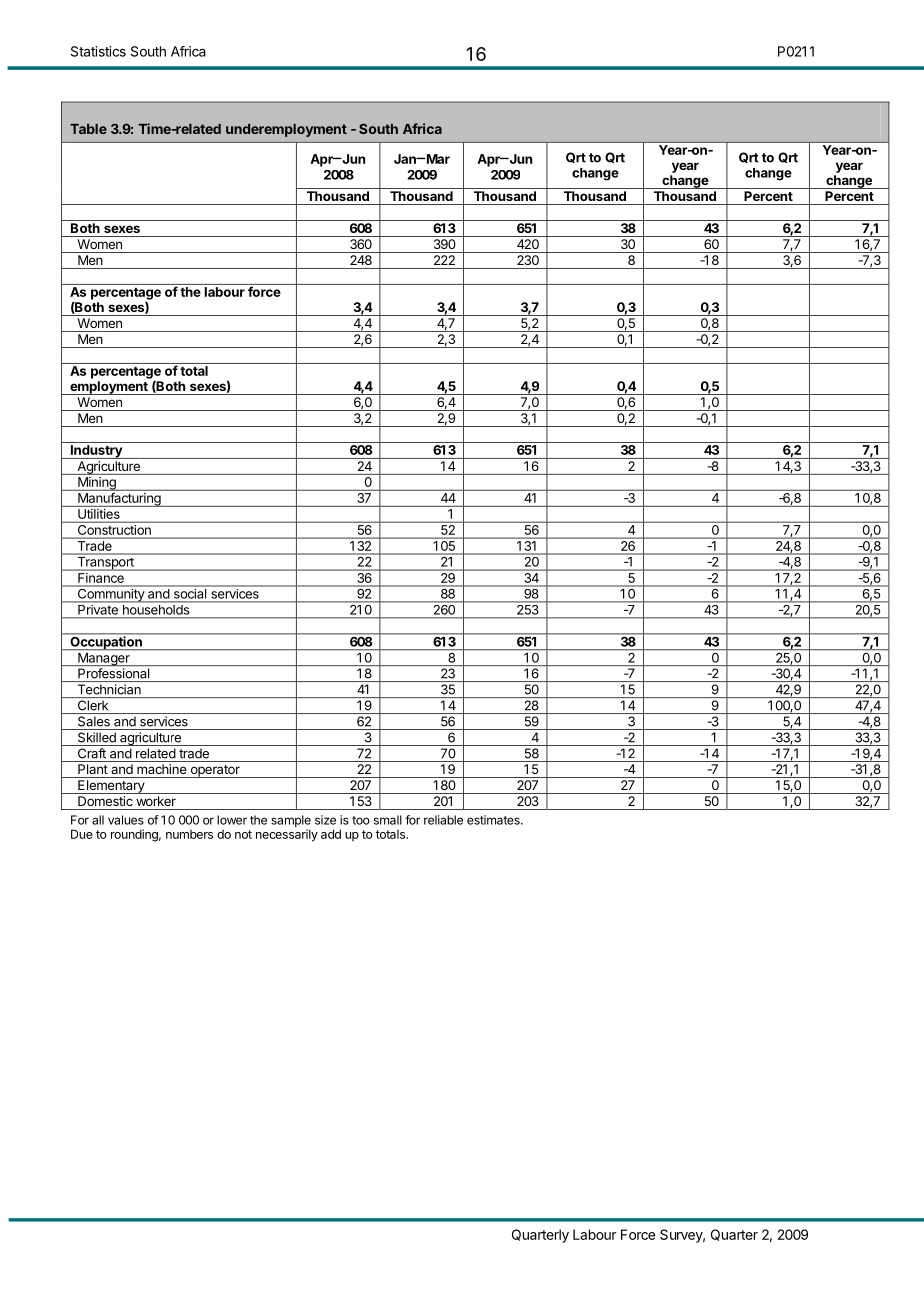 This screenshot has height=1308, width=924. I want to click on values, so click(126, 820).
